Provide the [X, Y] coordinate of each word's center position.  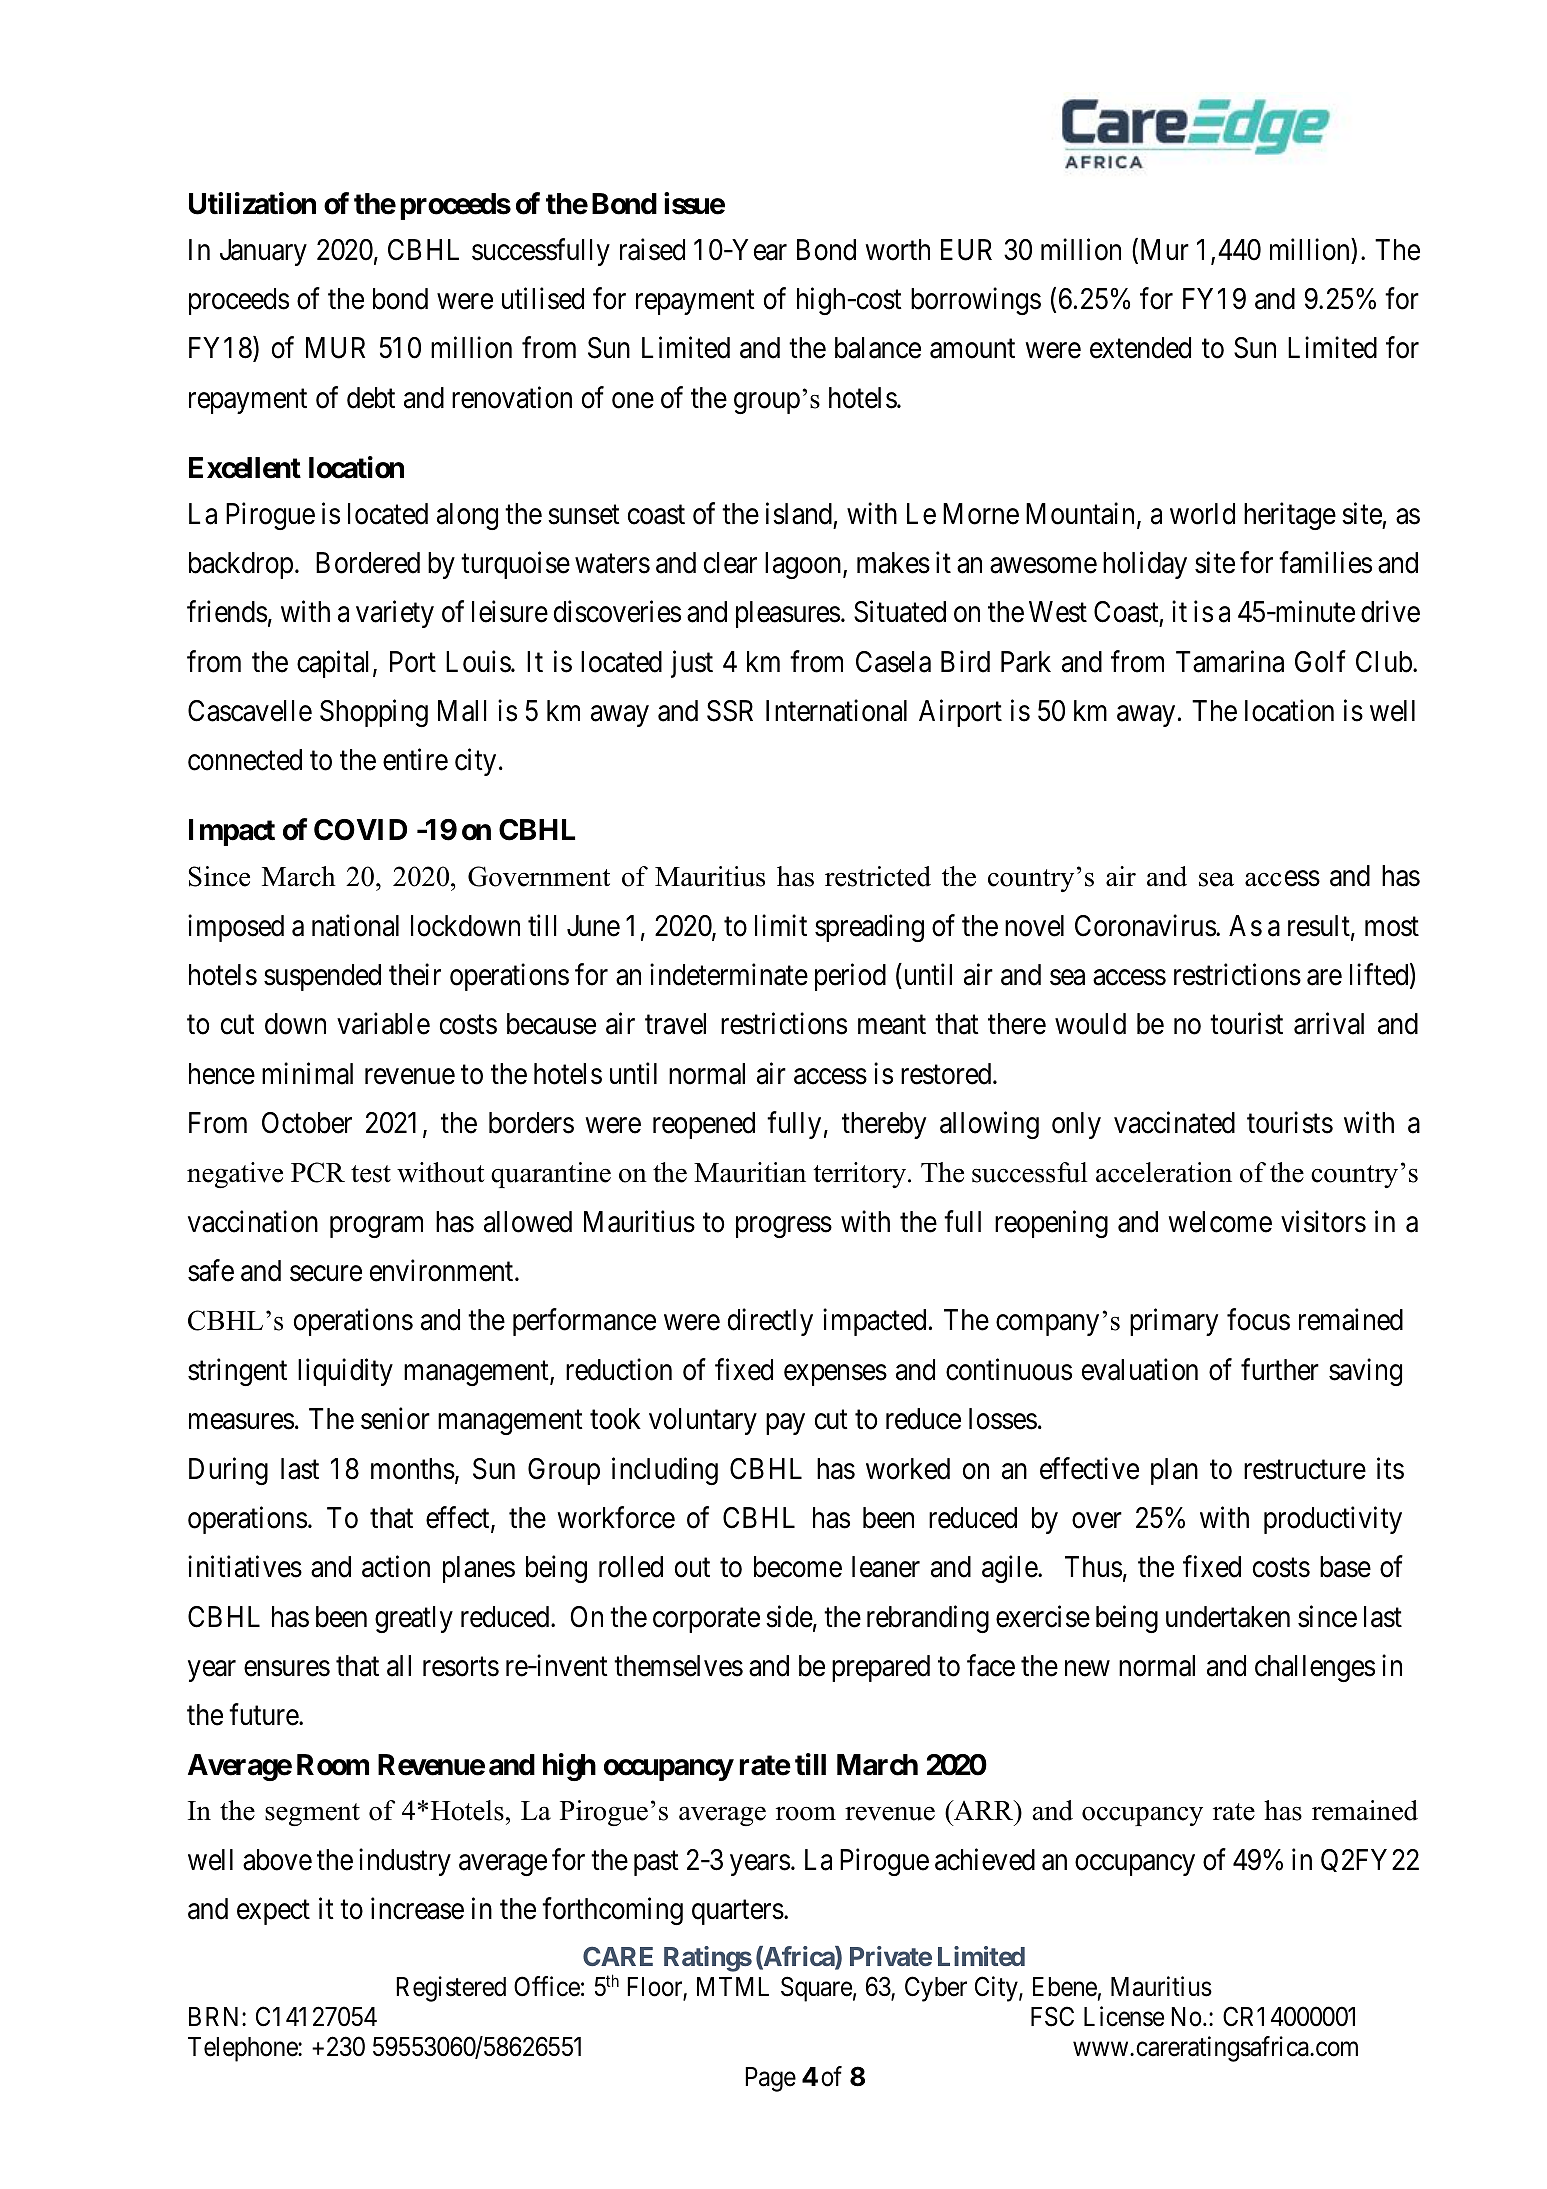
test [371, 1174]
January [263, 252]
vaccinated [1174, 1122]
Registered [451, 1989]
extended [1140, 348]
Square [816, 1989]
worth [897, 250]
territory [861, 1175]
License [1124, 2016]
